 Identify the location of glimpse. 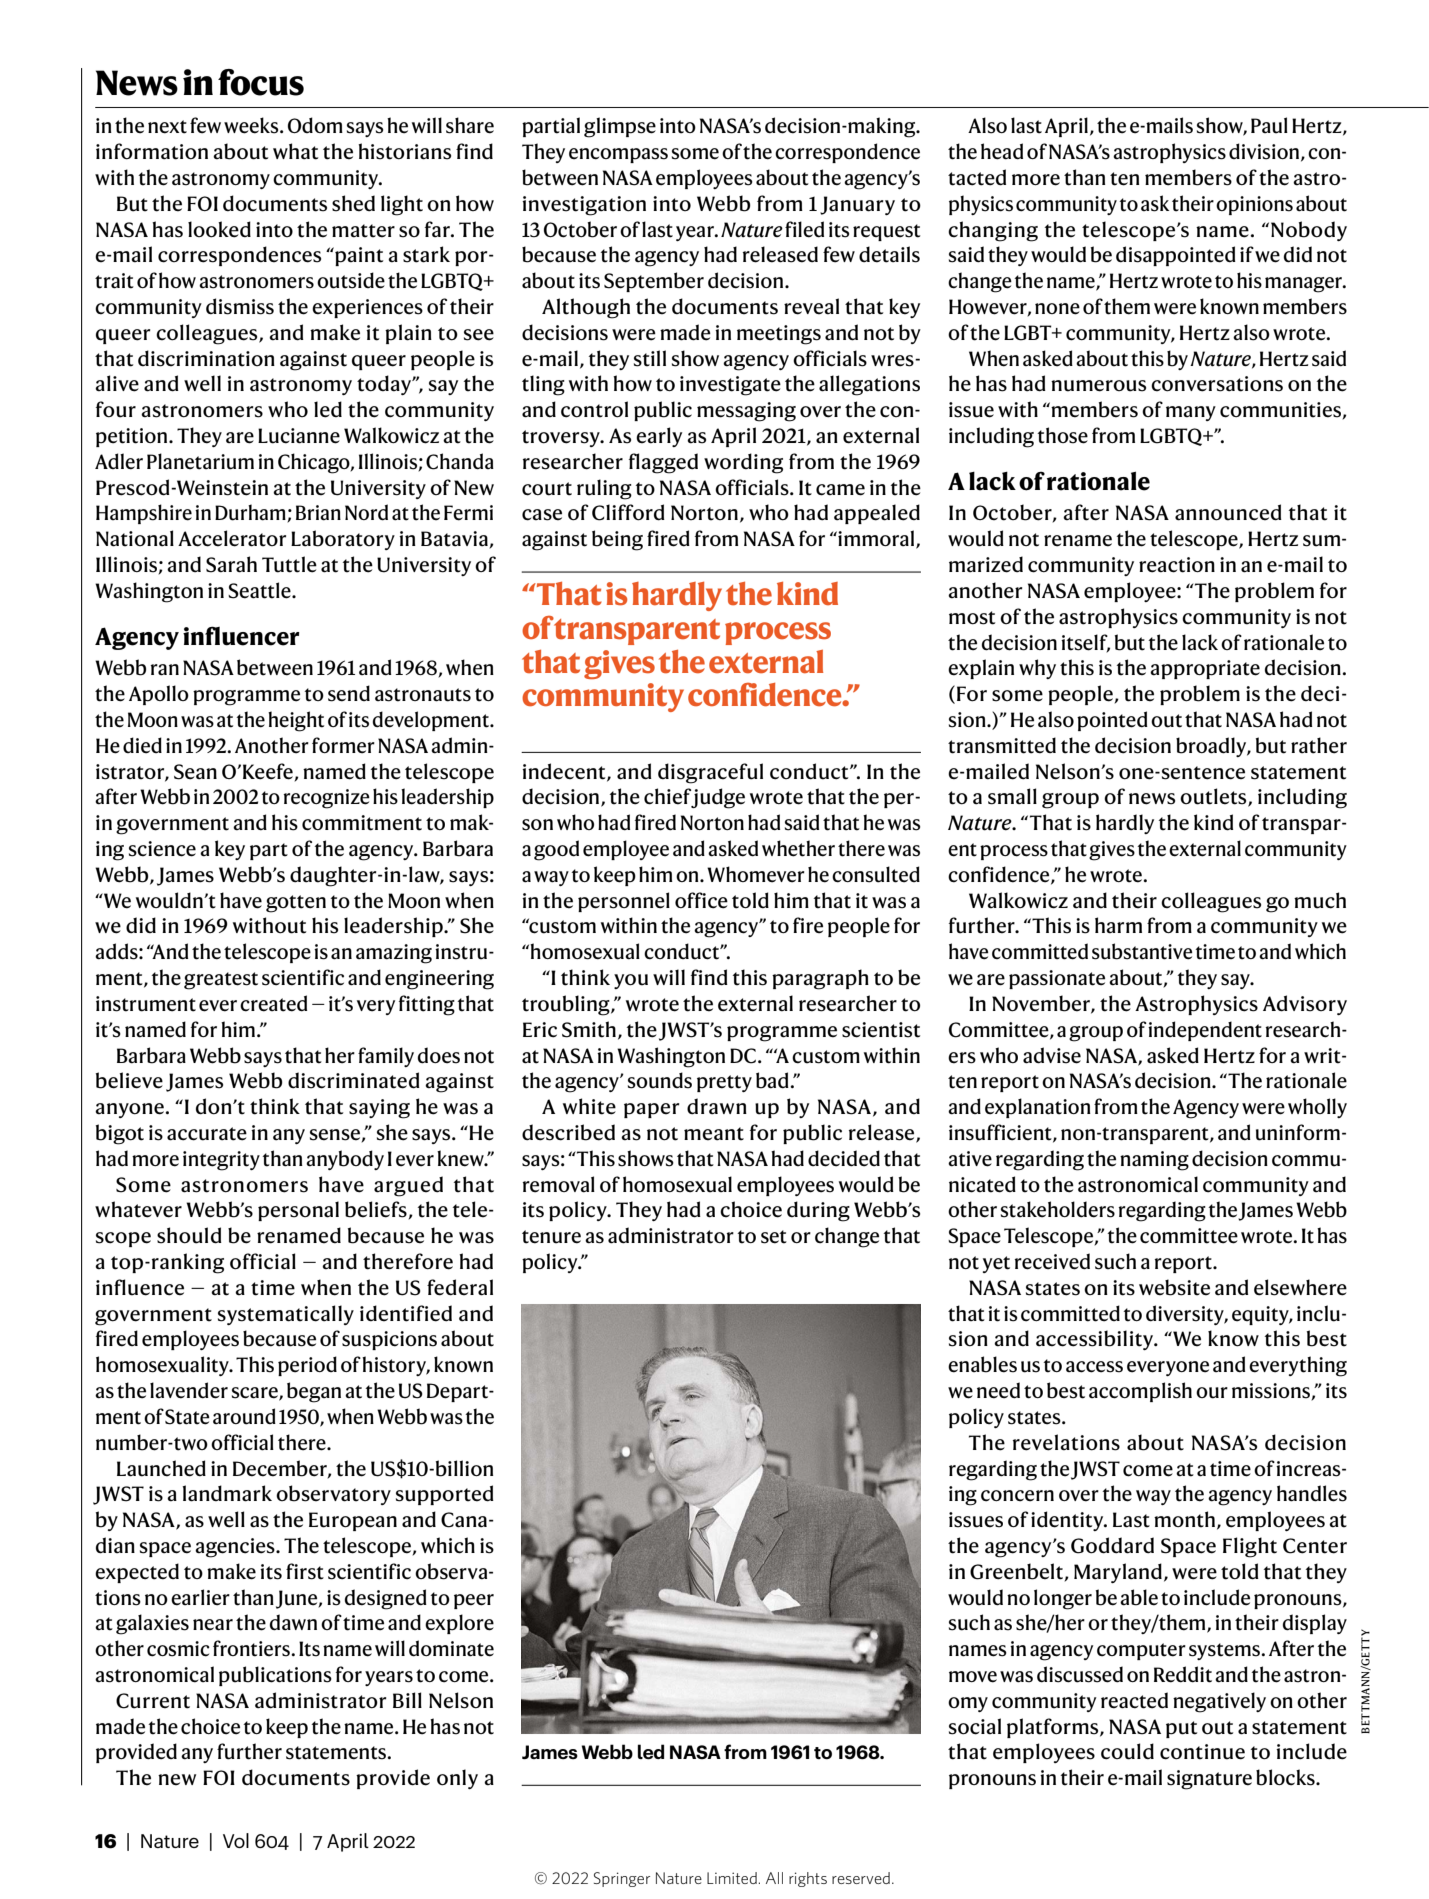
(620, 127).
